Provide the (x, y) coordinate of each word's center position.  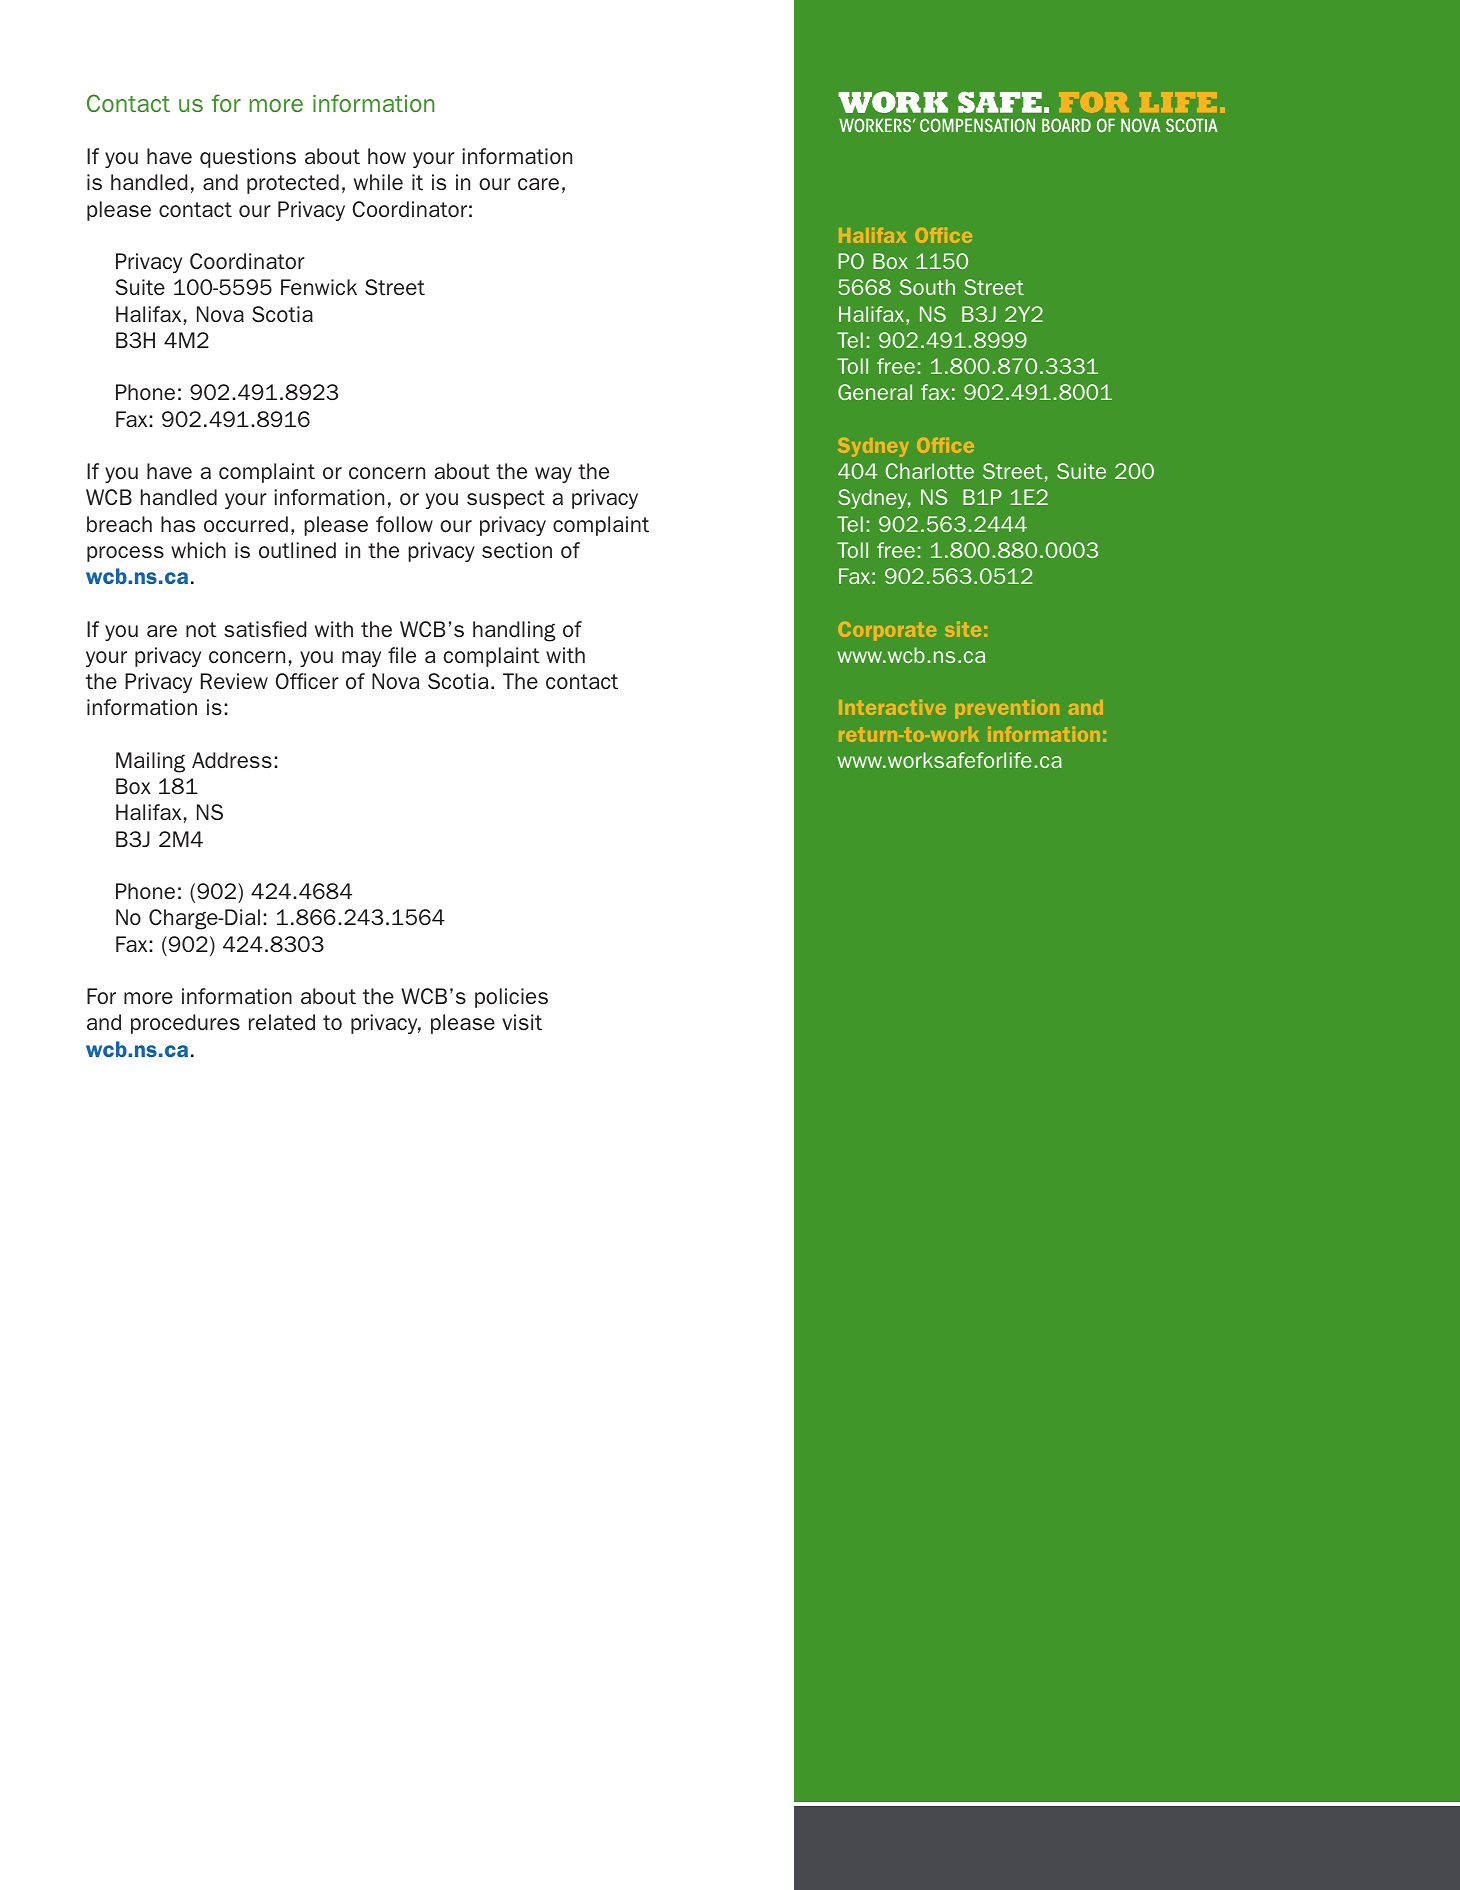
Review (234, 681)
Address (232, 760)
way (553, 475)
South (927, 287)
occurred (246, 524)
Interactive (892, 707)
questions (248, 158)
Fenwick (319, 287)
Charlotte (930, 471)
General (875, 392)
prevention (1007, 709)
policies (511, 998)
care (538, 184)
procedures (185, 1024)
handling (514, 631)
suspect (506, 499)
